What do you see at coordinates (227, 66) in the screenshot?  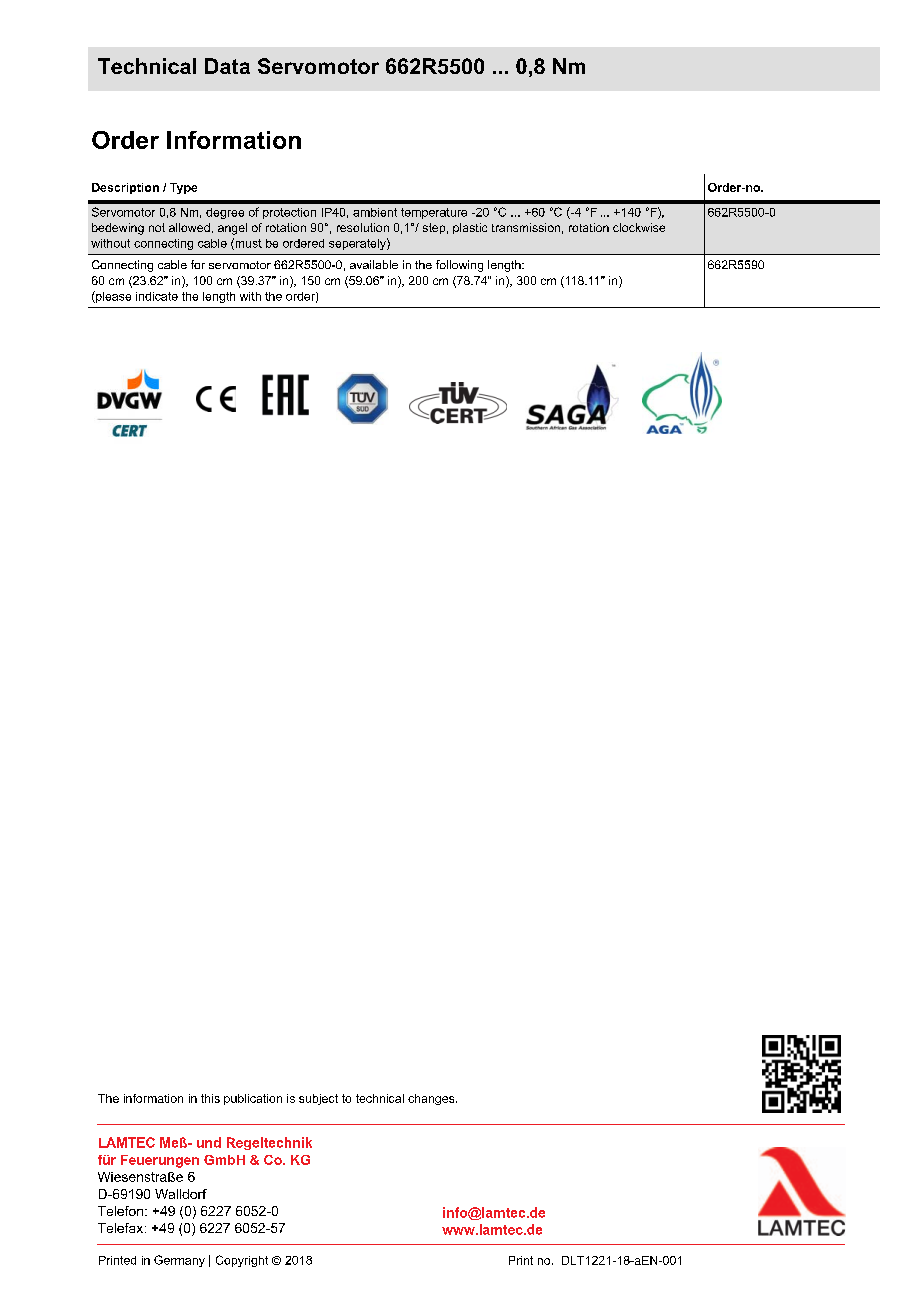 I see `Data` at bounding box center [227, 66].
